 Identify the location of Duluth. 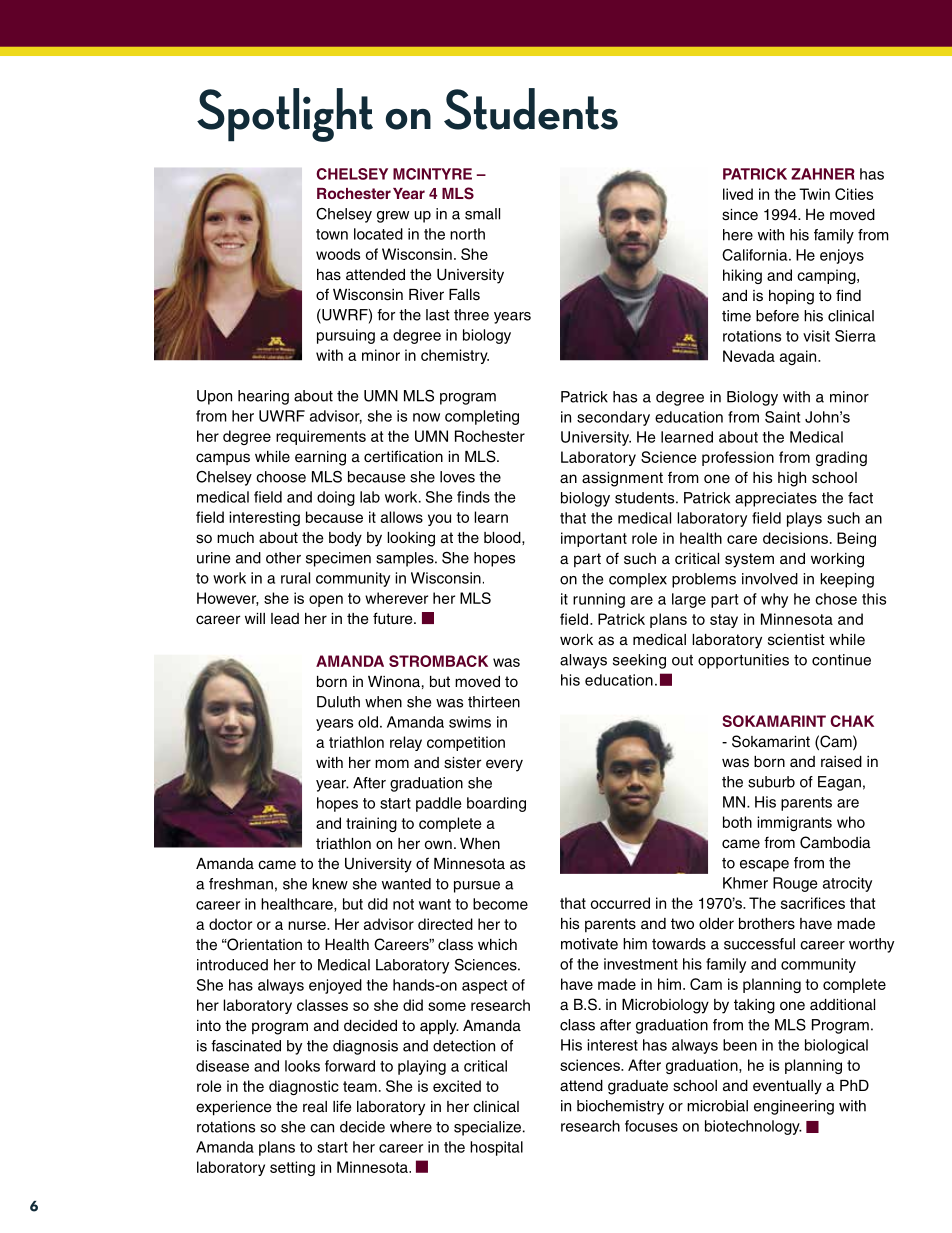
(338, 702).
